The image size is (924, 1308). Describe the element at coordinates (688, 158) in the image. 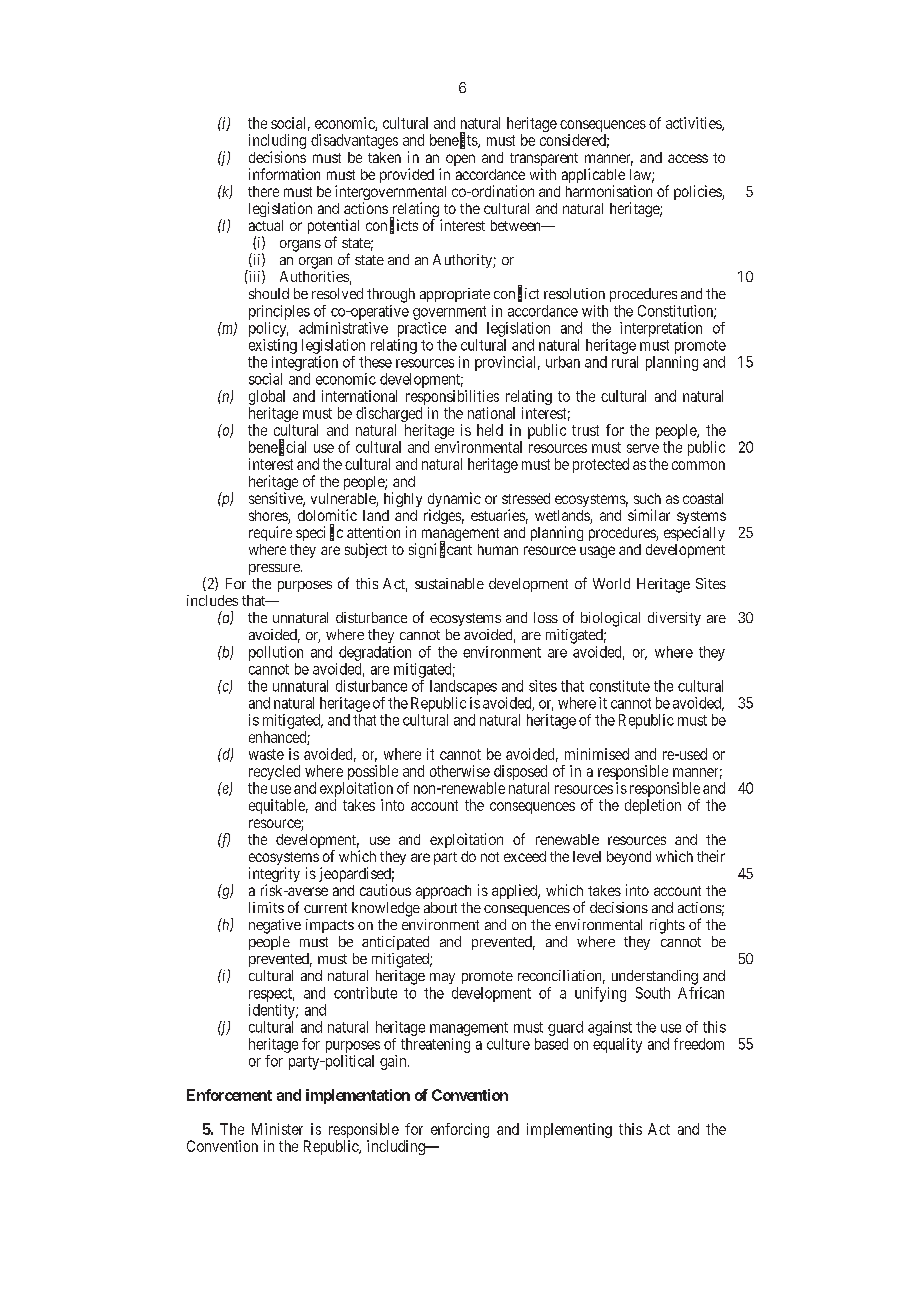

I see `access` at that location.
